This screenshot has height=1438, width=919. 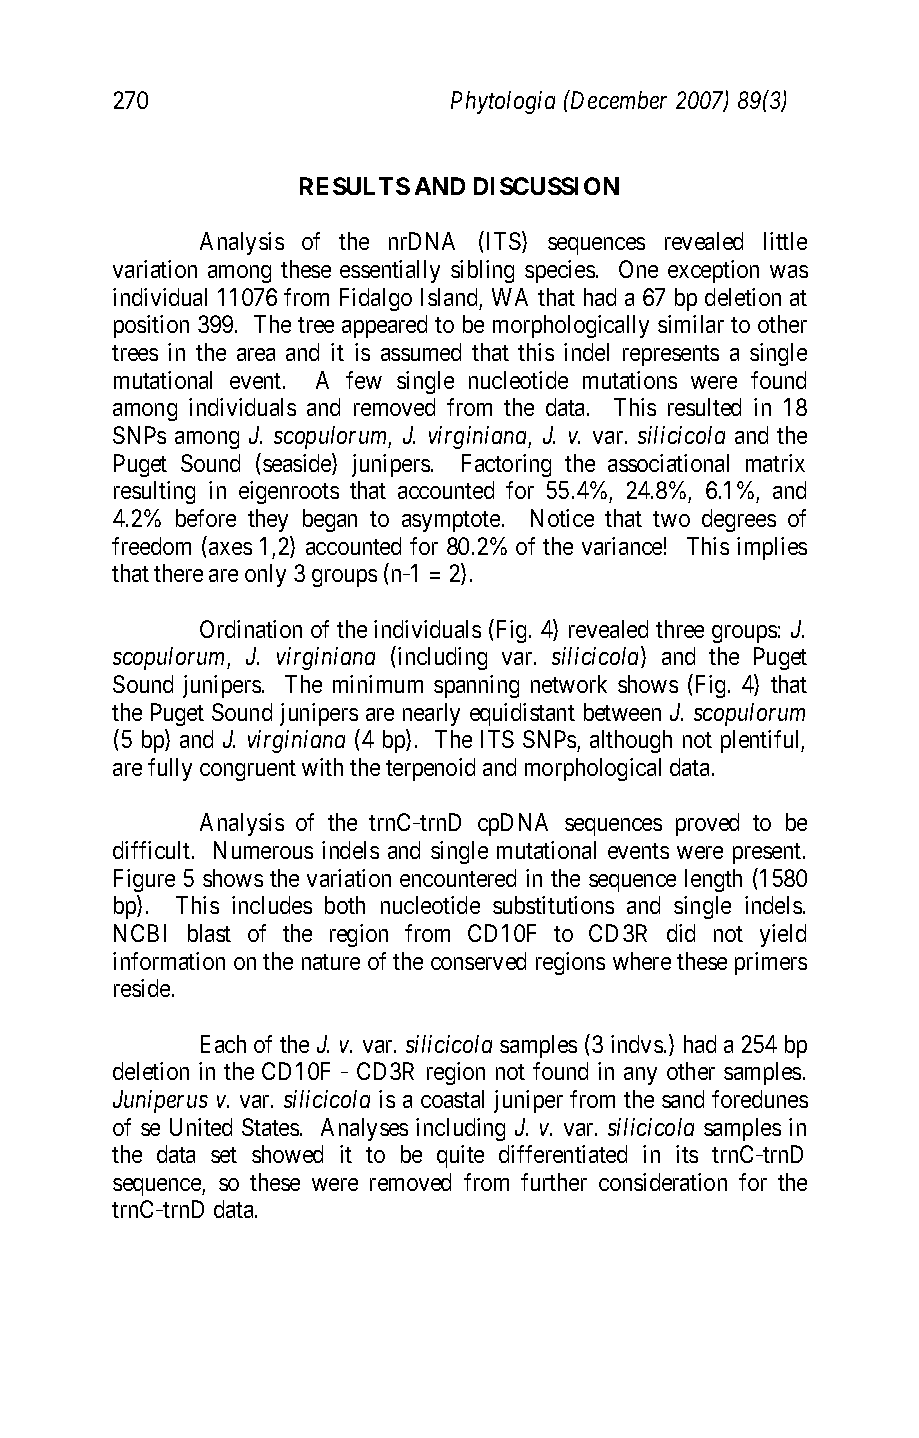 I want to click on December, so click(x=617, y=99).
